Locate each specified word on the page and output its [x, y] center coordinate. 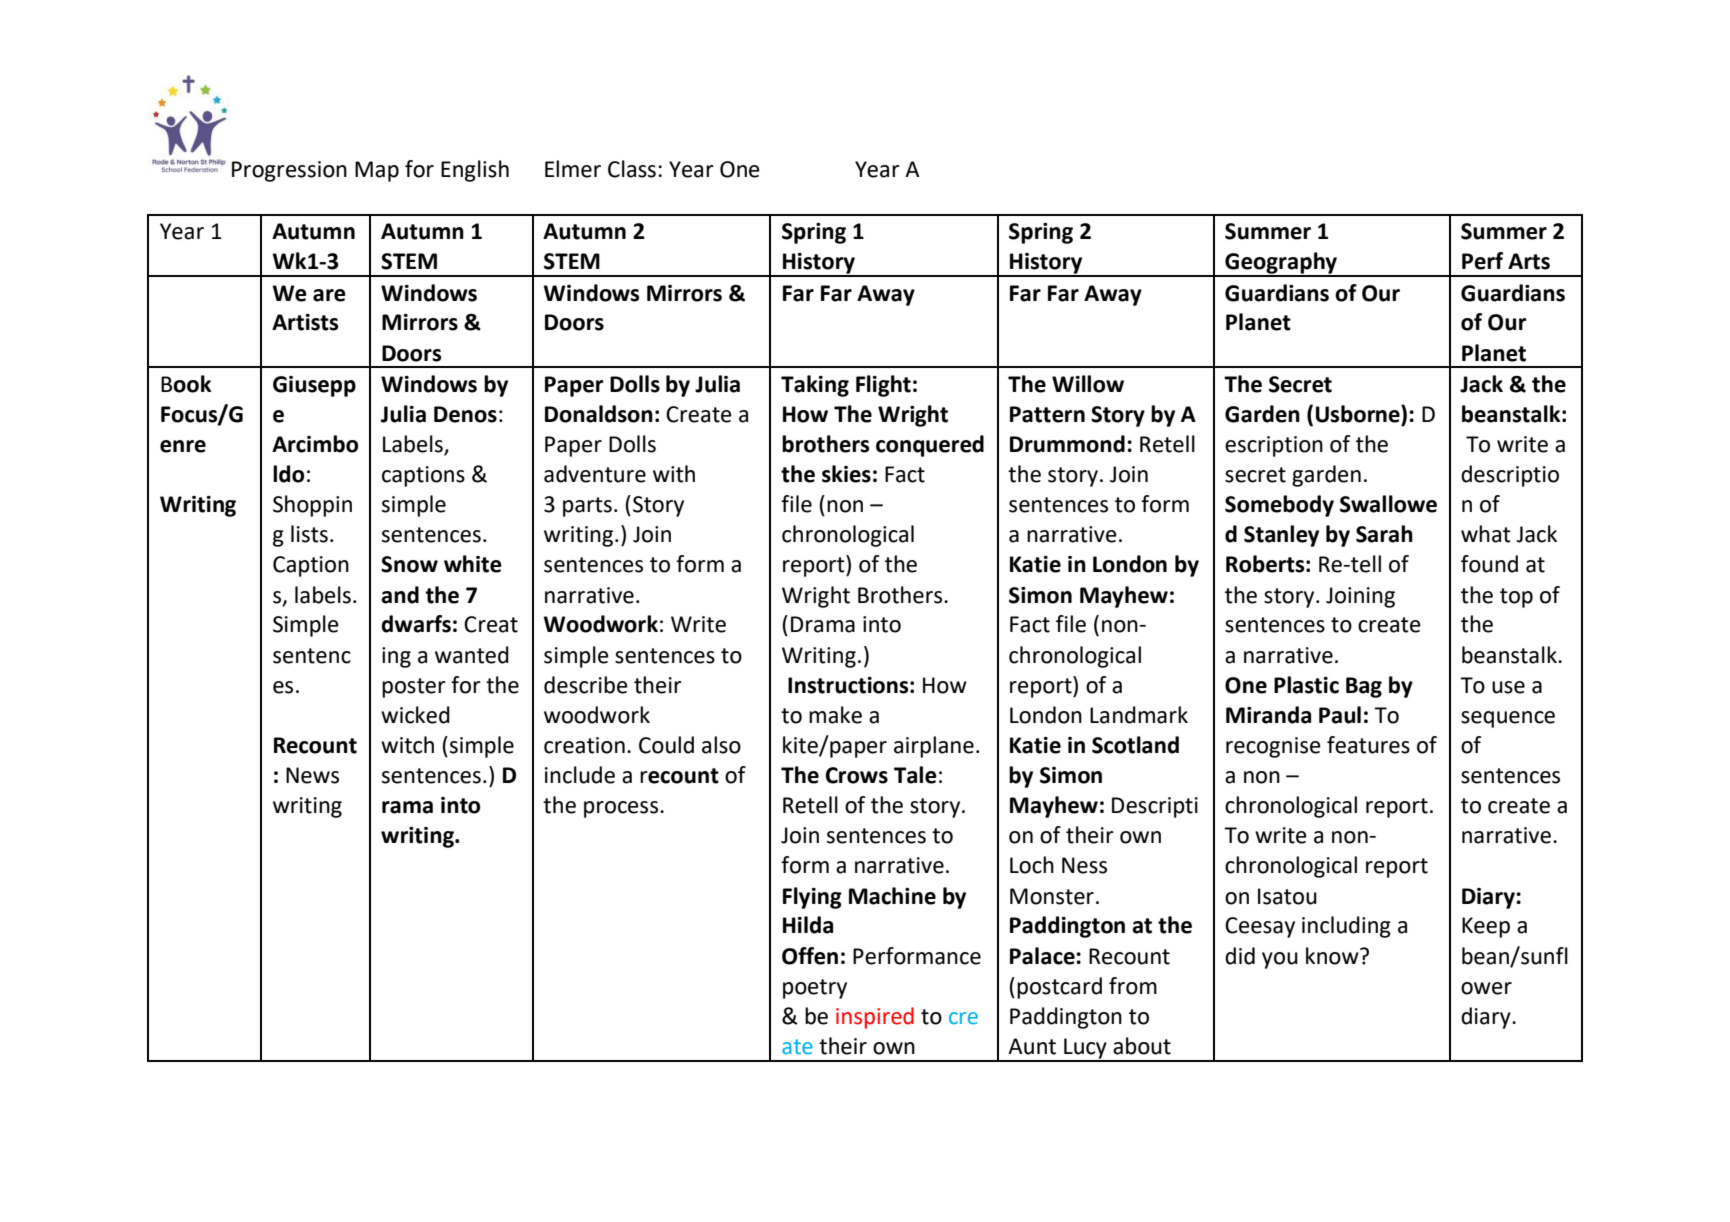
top [1516, 598]
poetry [815, 989]
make [835, 715]
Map [377, 171]
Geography [1281, 264]
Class [632, 169]
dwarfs [416, 624]
